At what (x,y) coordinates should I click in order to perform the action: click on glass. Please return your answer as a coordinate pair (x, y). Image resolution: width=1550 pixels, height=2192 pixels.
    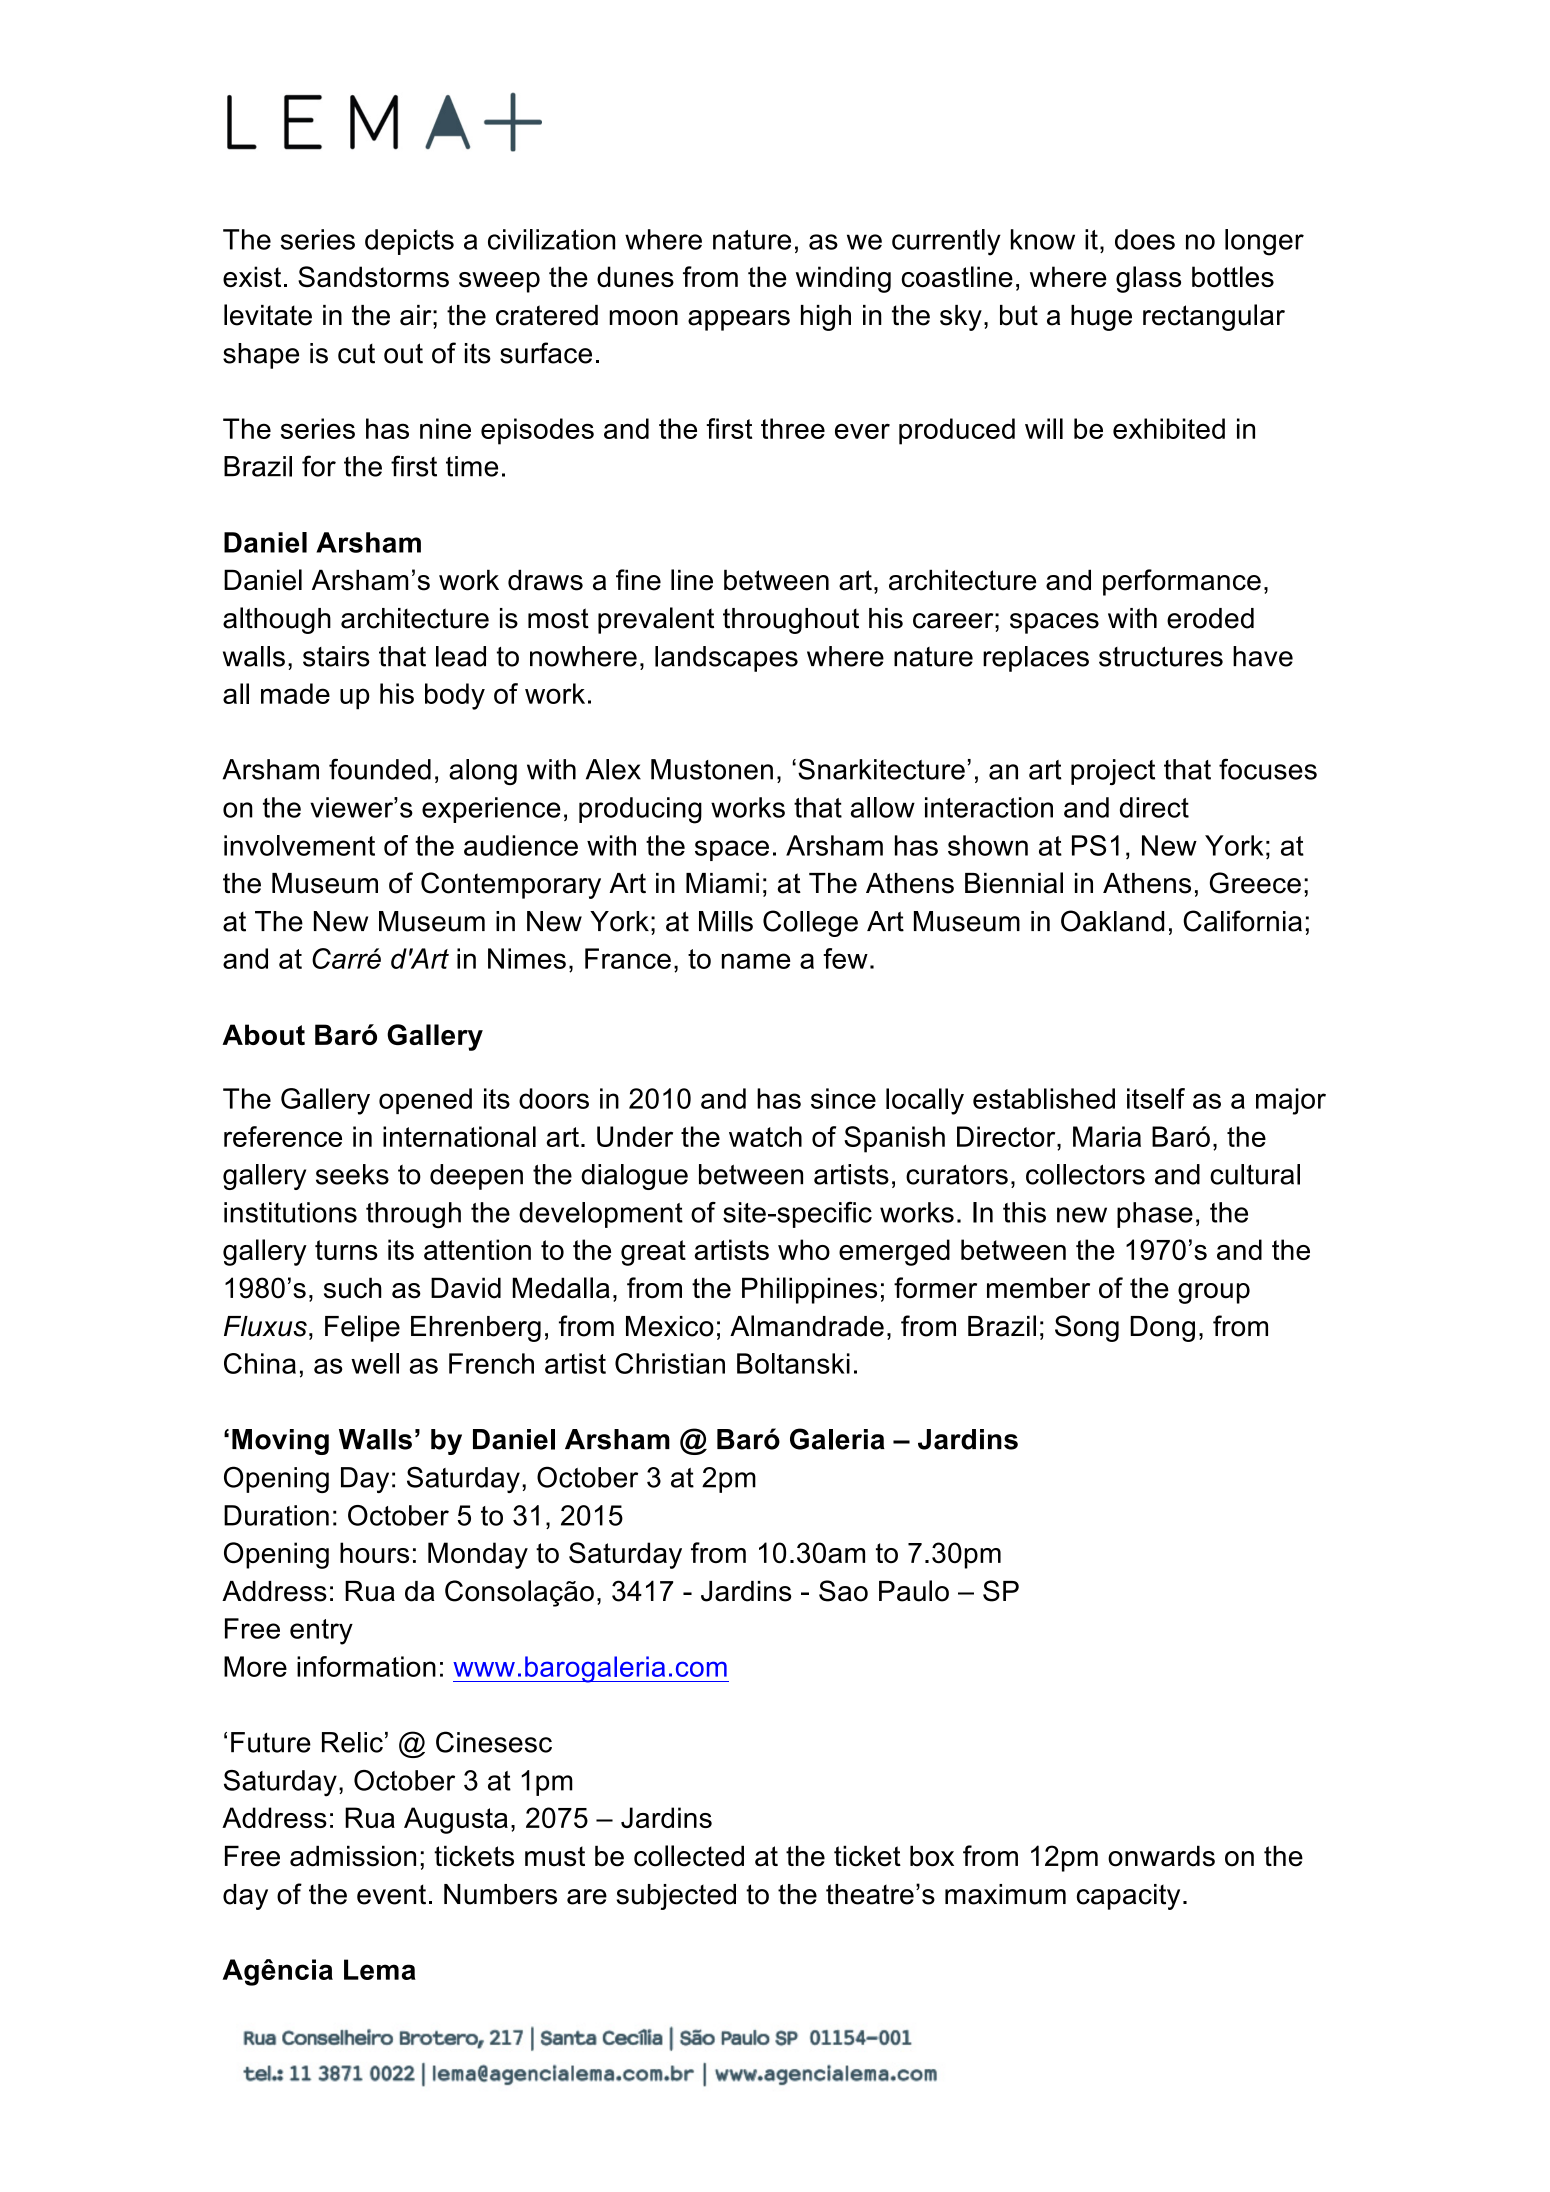
    Looking at the image, I should click on (1148, 279).
